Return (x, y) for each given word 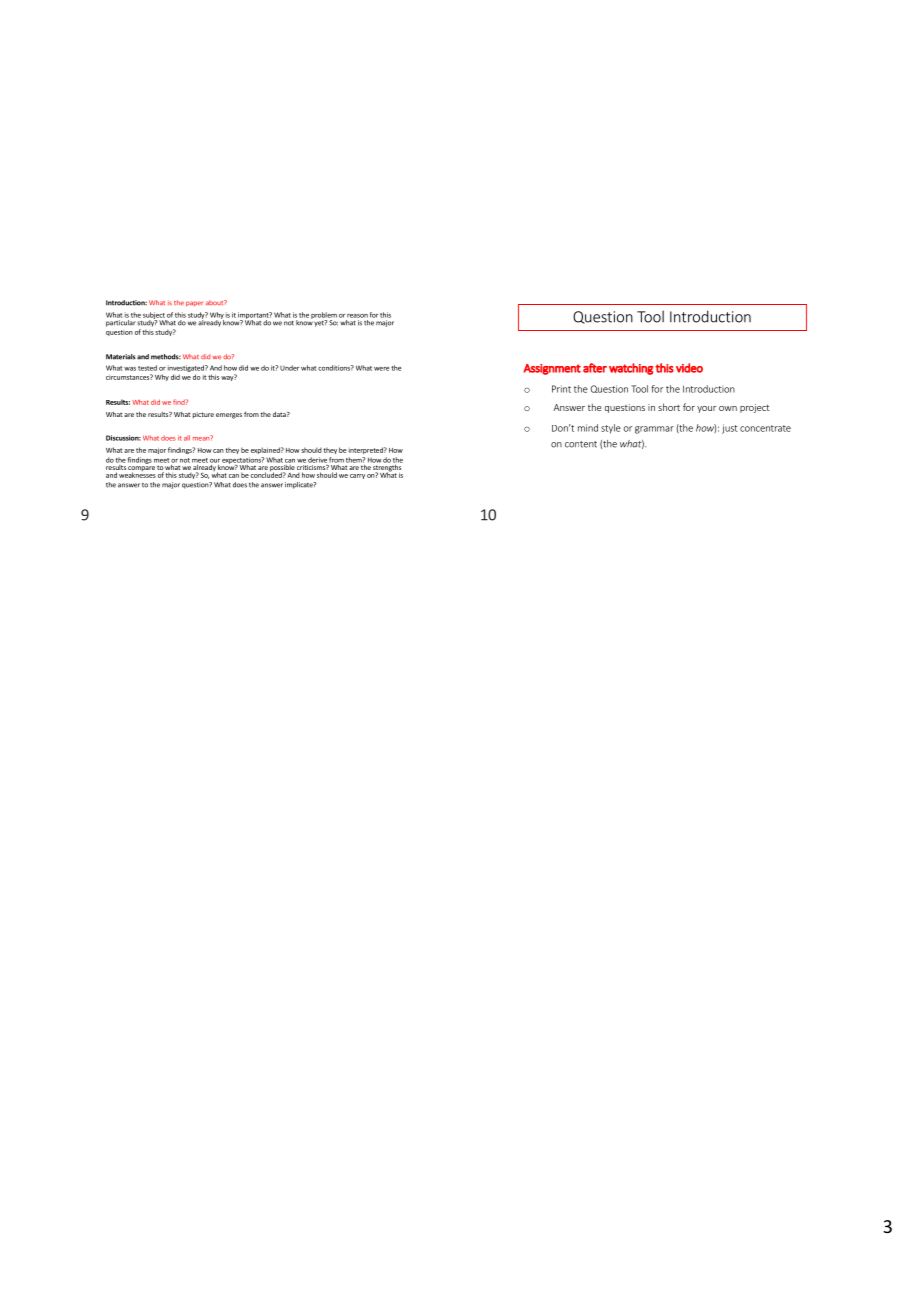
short (669, 407)
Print (561, 389)
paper (194, 304)
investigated (187, 368)
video (689, 368)
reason (357, 316)
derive (317, 460)
